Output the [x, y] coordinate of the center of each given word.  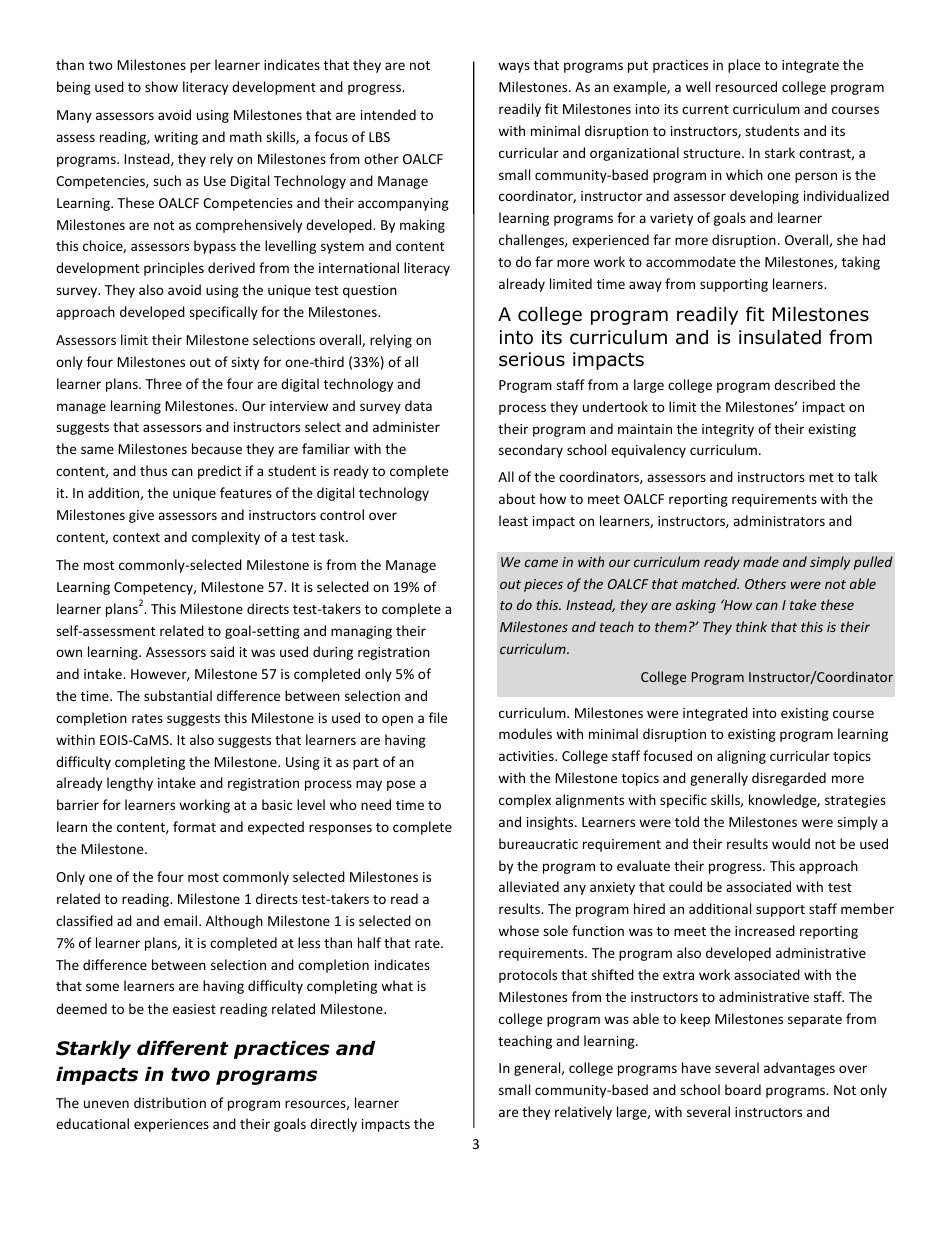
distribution [170, 1102]
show [161, 86]
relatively [583, 1113]
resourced [746, 86]
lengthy [130, 784]
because [217, 448]
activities [527, 756]
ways [514, 67]
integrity [728, 430]
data [418, 405]
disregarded [789, 779]
